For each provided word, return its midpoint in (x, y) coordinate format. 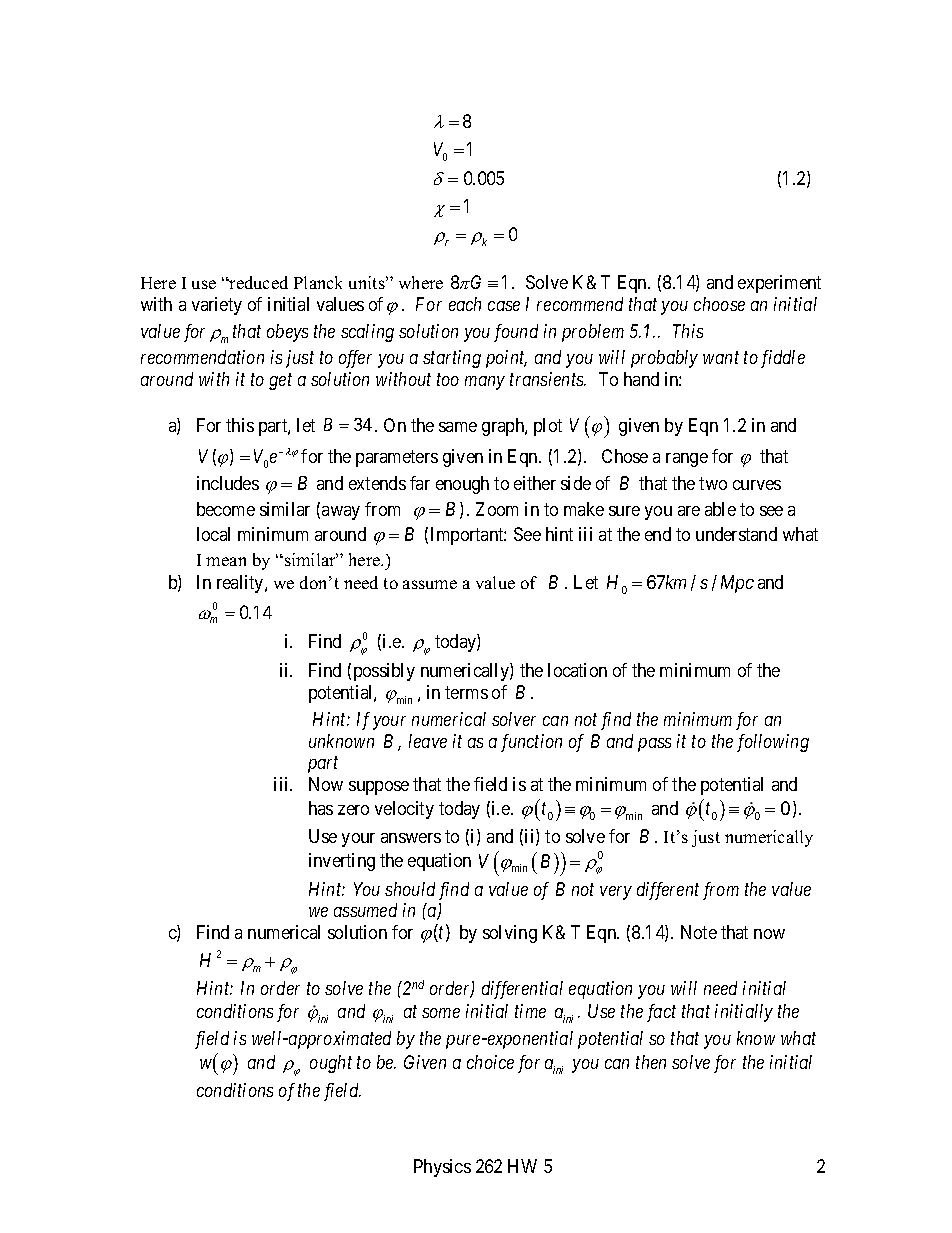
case (504, 306)
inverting (342, 862)
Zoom (497, 509)
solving (510, 934)
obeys (287, 333)
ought (331, 1064)
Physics (442, 1168)
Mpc (737, 584)
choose (719, 304)
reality (241, 584)
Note (699, 932)
